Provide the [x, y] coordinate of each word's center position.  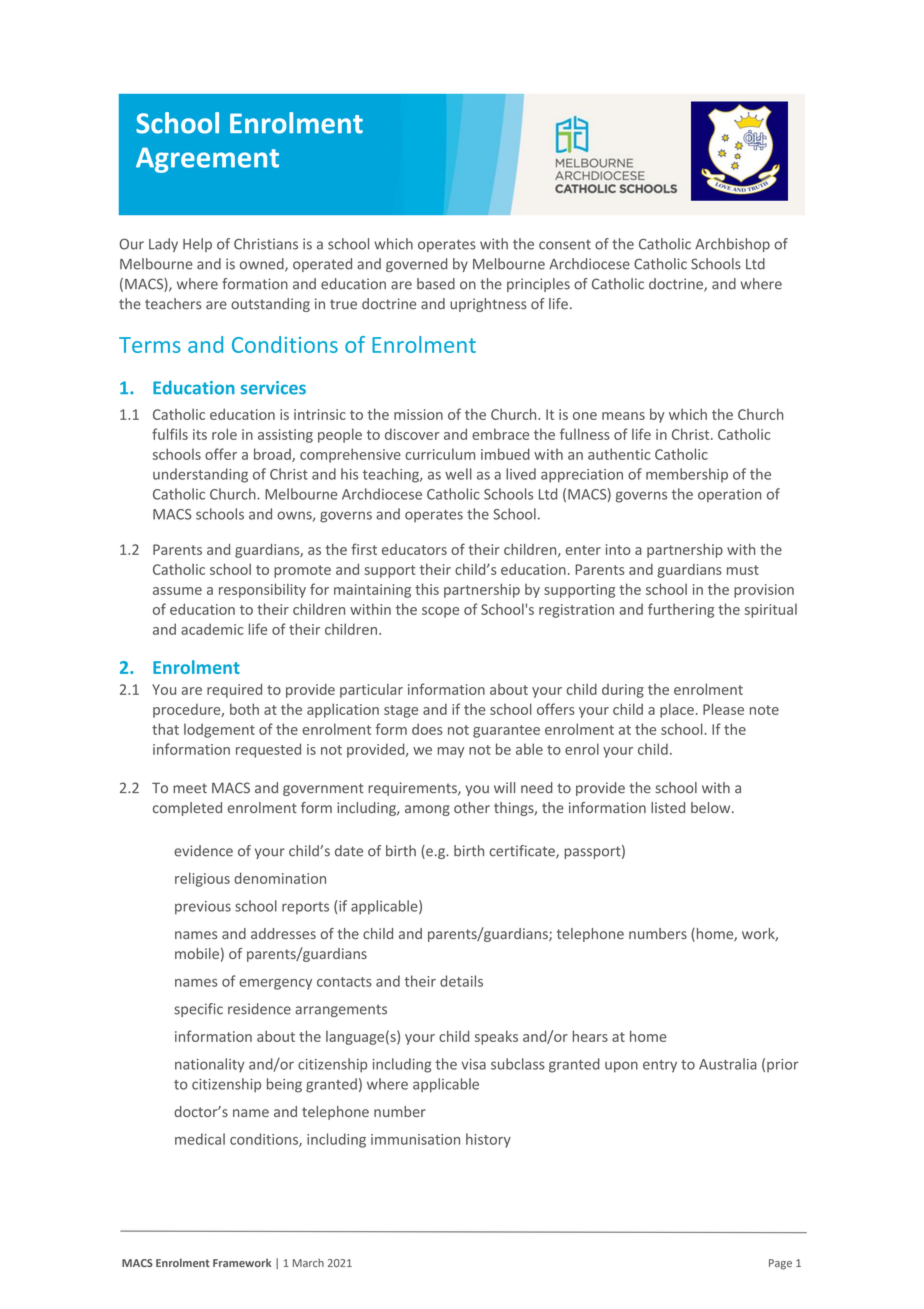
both [244, 709]
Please [723, 709]
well [458, 474]
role [224, 434]
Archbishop [732, 245]
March [308, 1263]
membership [687, 475]
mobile [197, 953]
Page [780, 1264]
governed [416, 265]
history [488, 1140]
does [427, 729]
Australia [728, 1064]
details [461, 981]
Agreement [207, 160]
